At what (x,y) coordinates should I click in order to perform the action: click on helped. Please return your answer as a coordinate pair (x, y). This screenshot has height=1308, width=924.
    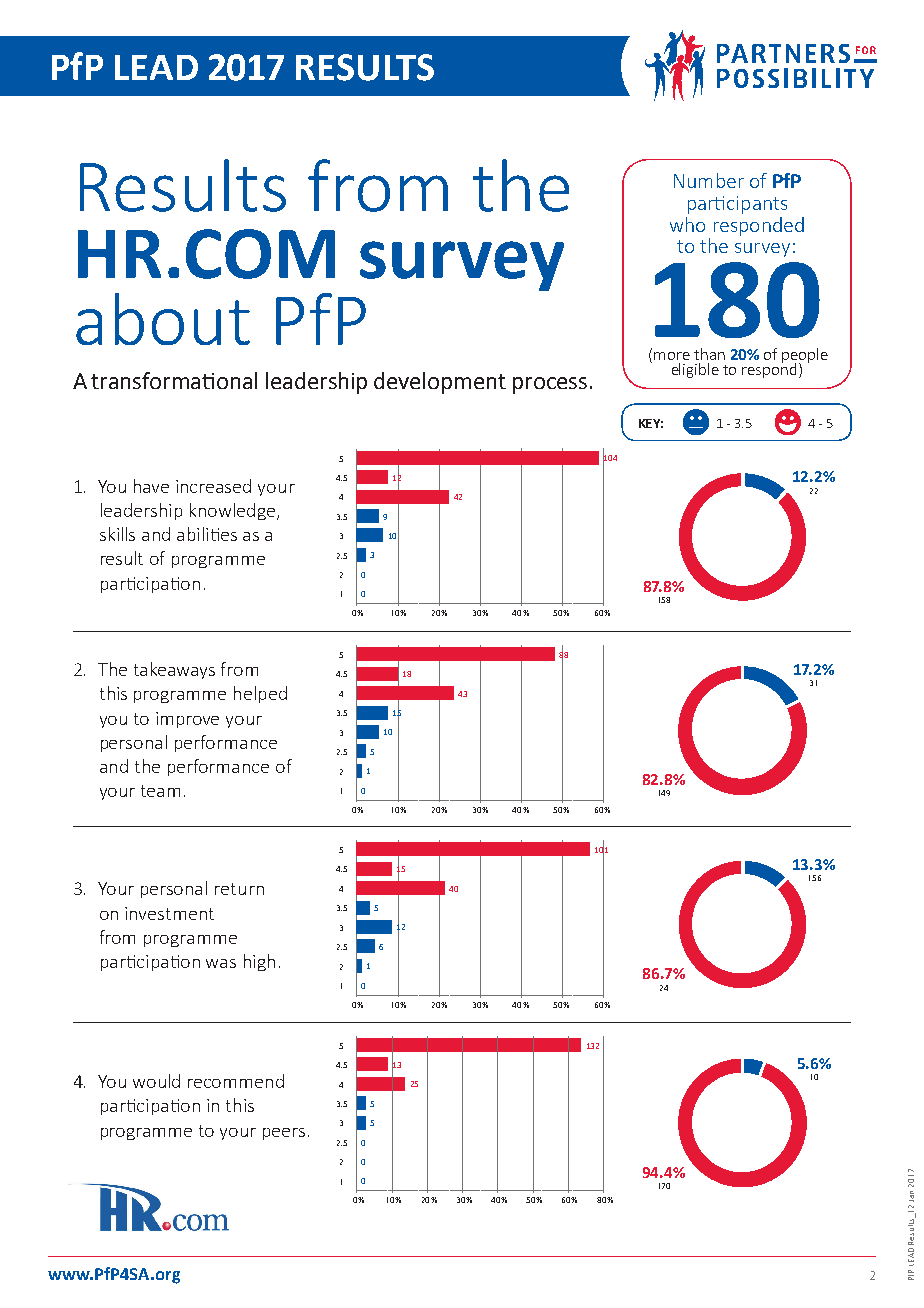
    Looking at the image, I should click on (260, 694).
